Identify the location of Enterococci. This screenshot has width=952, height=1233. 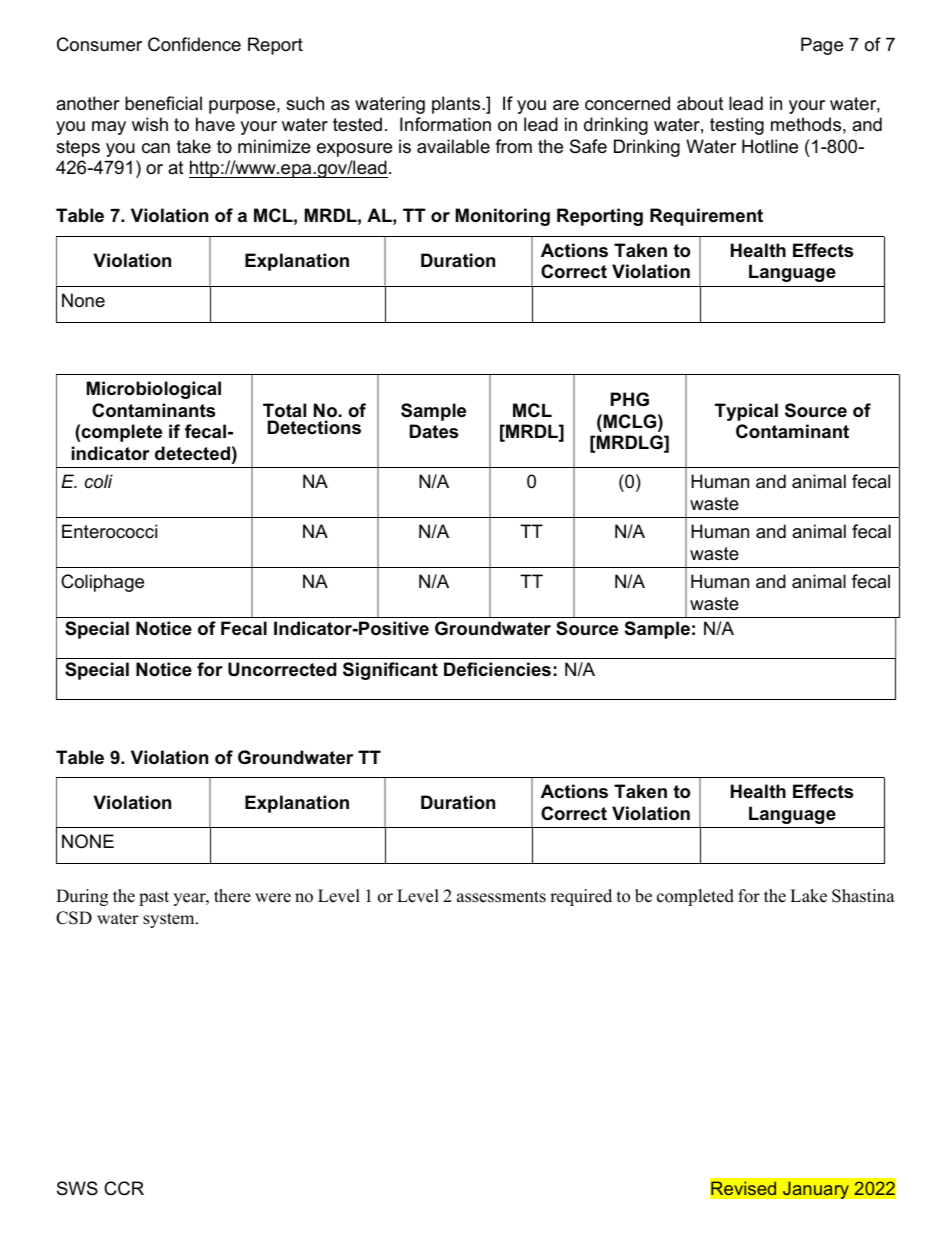
(109, 531).
